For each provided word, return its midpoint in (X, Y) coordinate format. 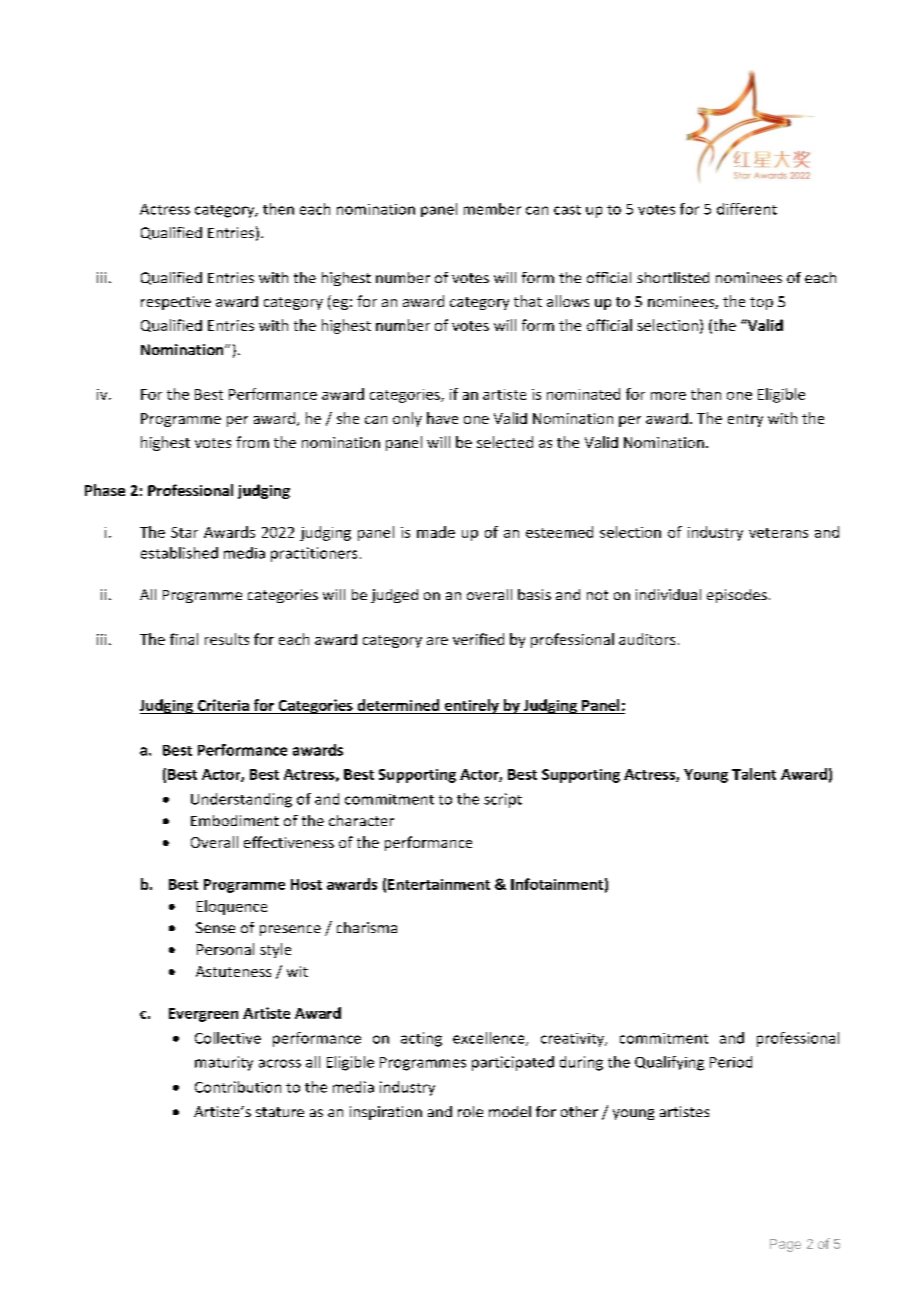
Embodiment (235, 820)
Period (731, 1062)
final (184, 639)
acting (421, 1039)
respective (176, 303)
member (492, 209)
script (503, 800)
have (442, 418)
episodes (737, 596)
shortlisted (673, 277)
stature (280, 1112)
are (437, 641)
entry (745, 420)
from (252, 442)
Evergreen (203, 1015)
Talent (754, 774)
